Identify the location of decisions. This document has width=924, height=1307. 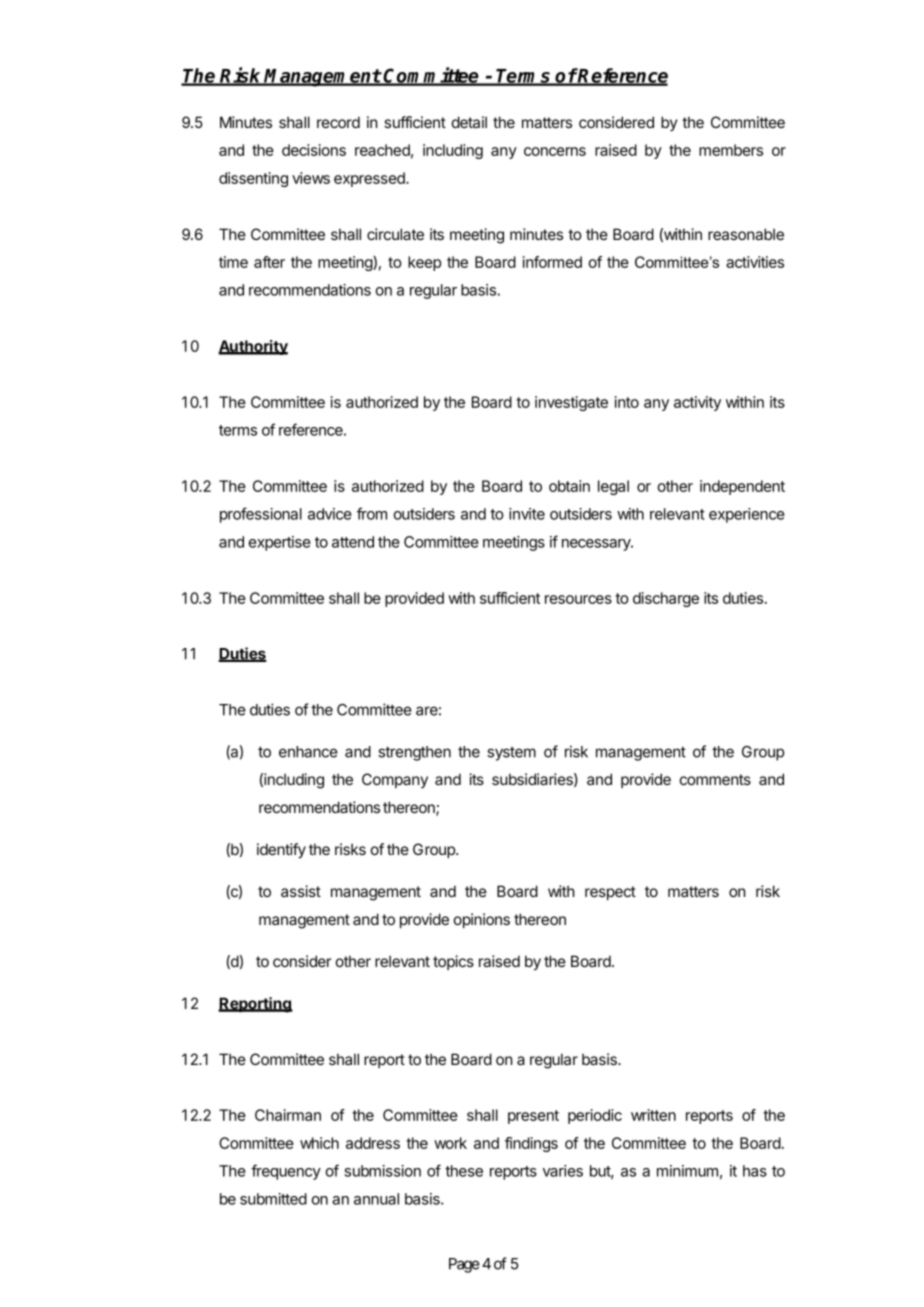
(314, 150).
